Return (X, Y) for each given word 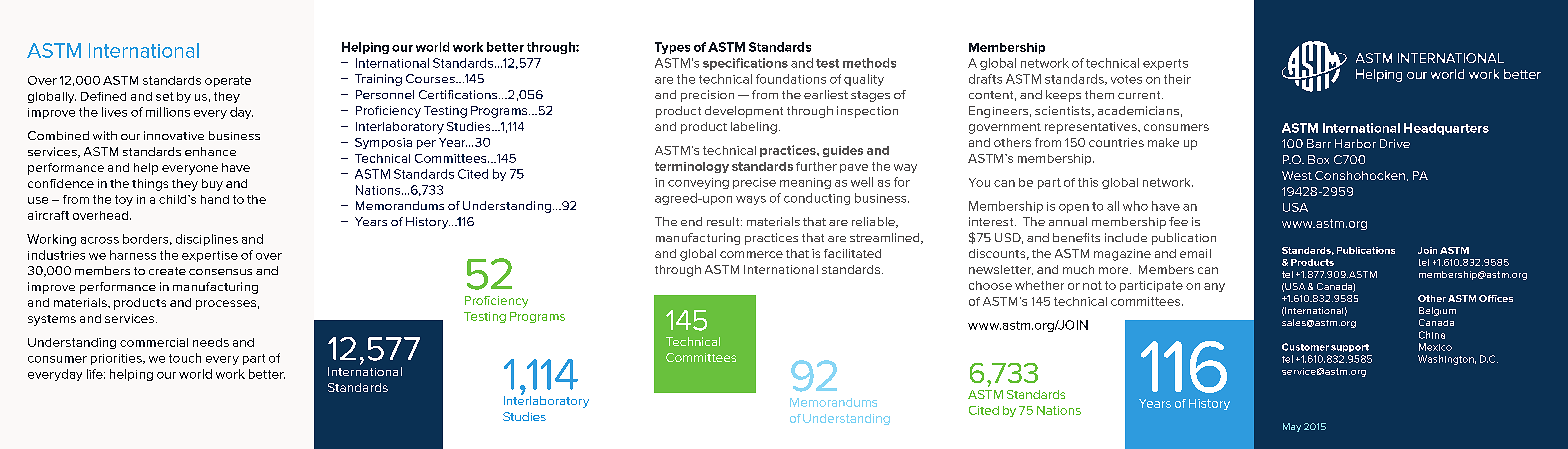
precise (754, 183)
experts (1165, 64)
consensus (220, 272)
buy (212, 185)
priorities (117, 359)
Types (672, 48)
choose (990, 285)
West (1297, 175)
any (1214, 287)
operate (228, 81)
